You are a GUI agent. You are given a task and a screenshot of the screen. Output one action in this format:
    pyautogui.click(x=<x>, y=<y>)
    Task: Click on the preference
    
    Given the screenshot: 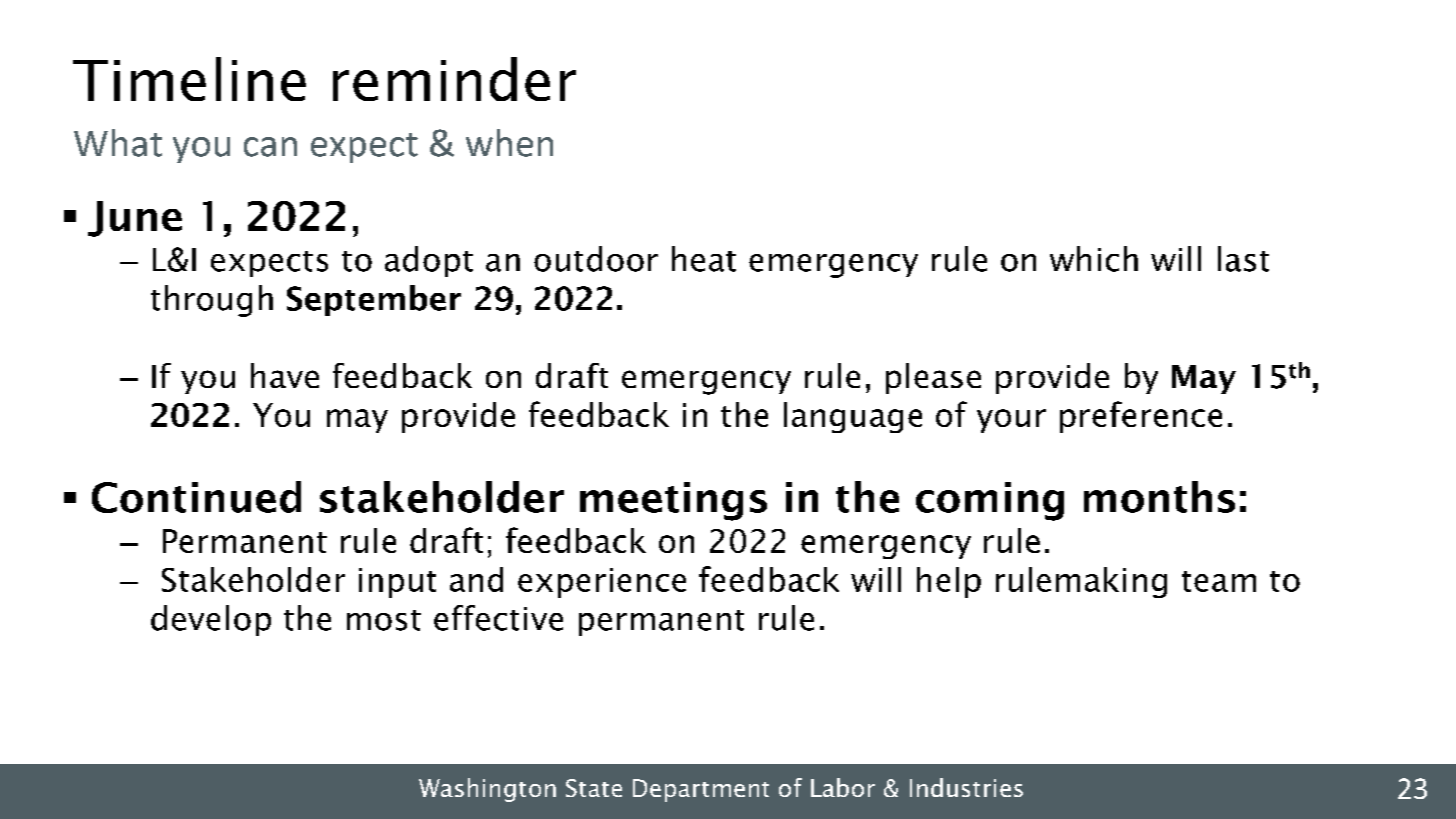 What is the action you would take?
    pyautogui.click(x=1141, y=417)
